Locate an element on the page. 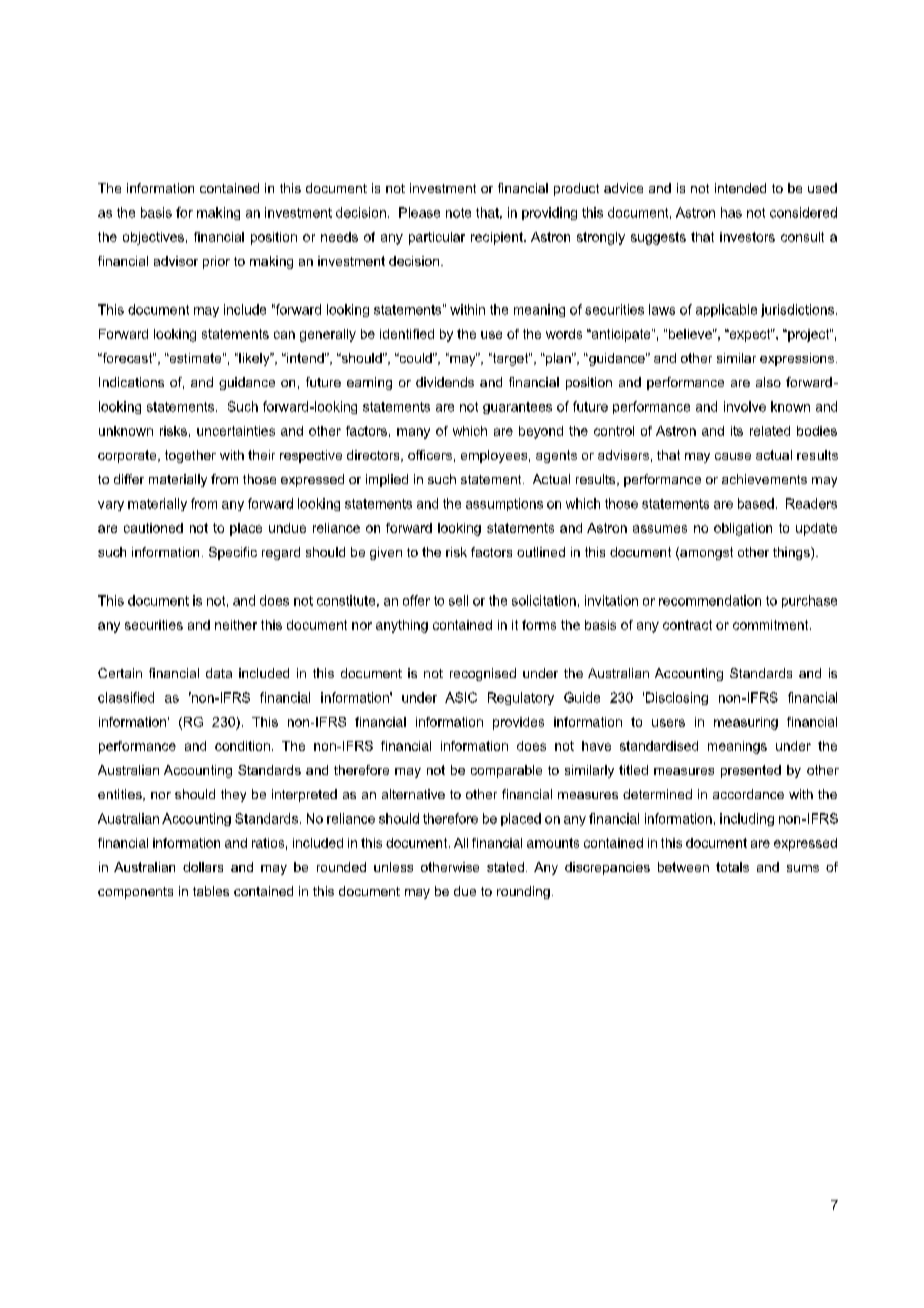  dollars is located at coordinates (203, 867).
